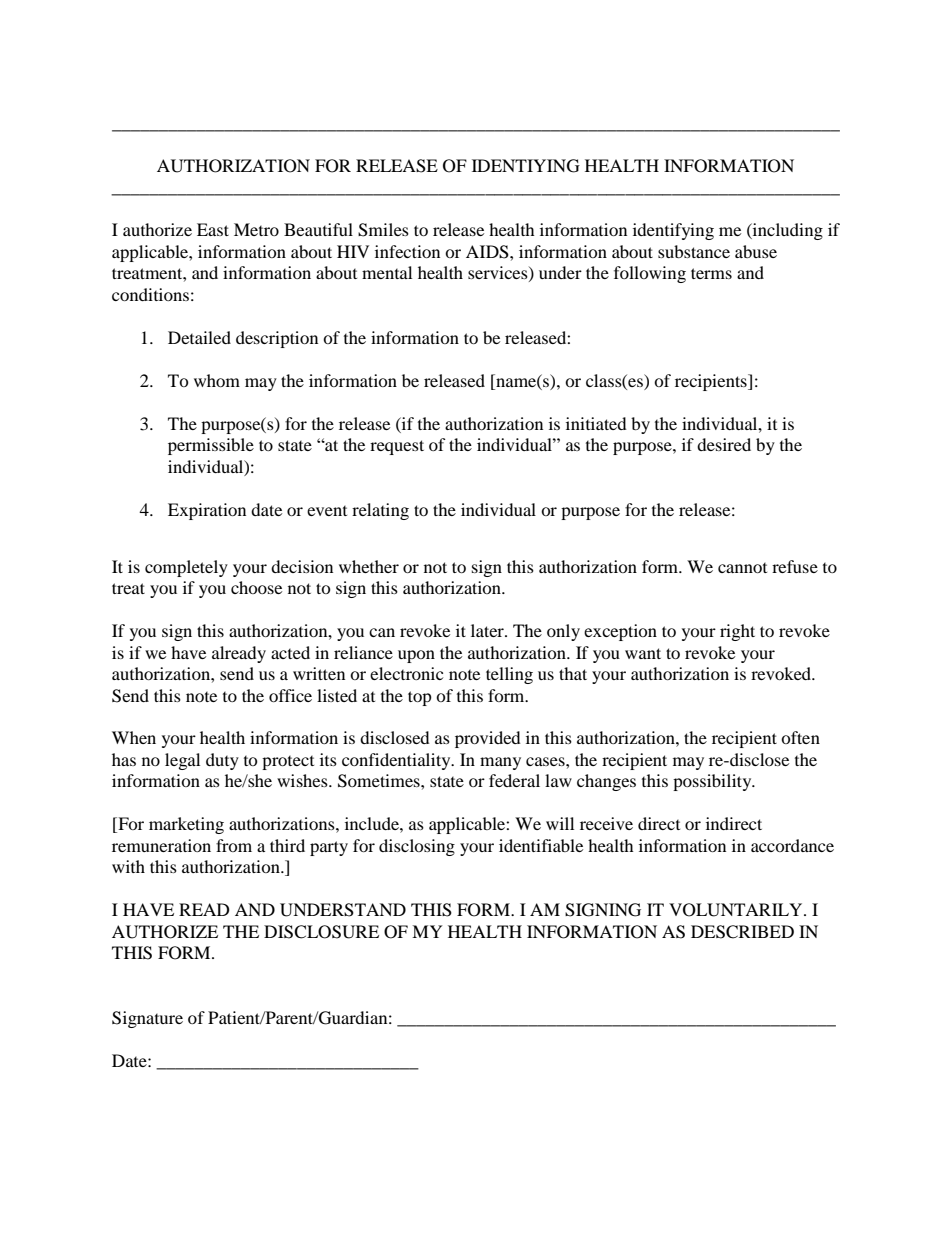 The image size is (952, 1233). What do you see at coordinates (213, 229) in the image?
I see `East` at bounding box center [213, 229].
